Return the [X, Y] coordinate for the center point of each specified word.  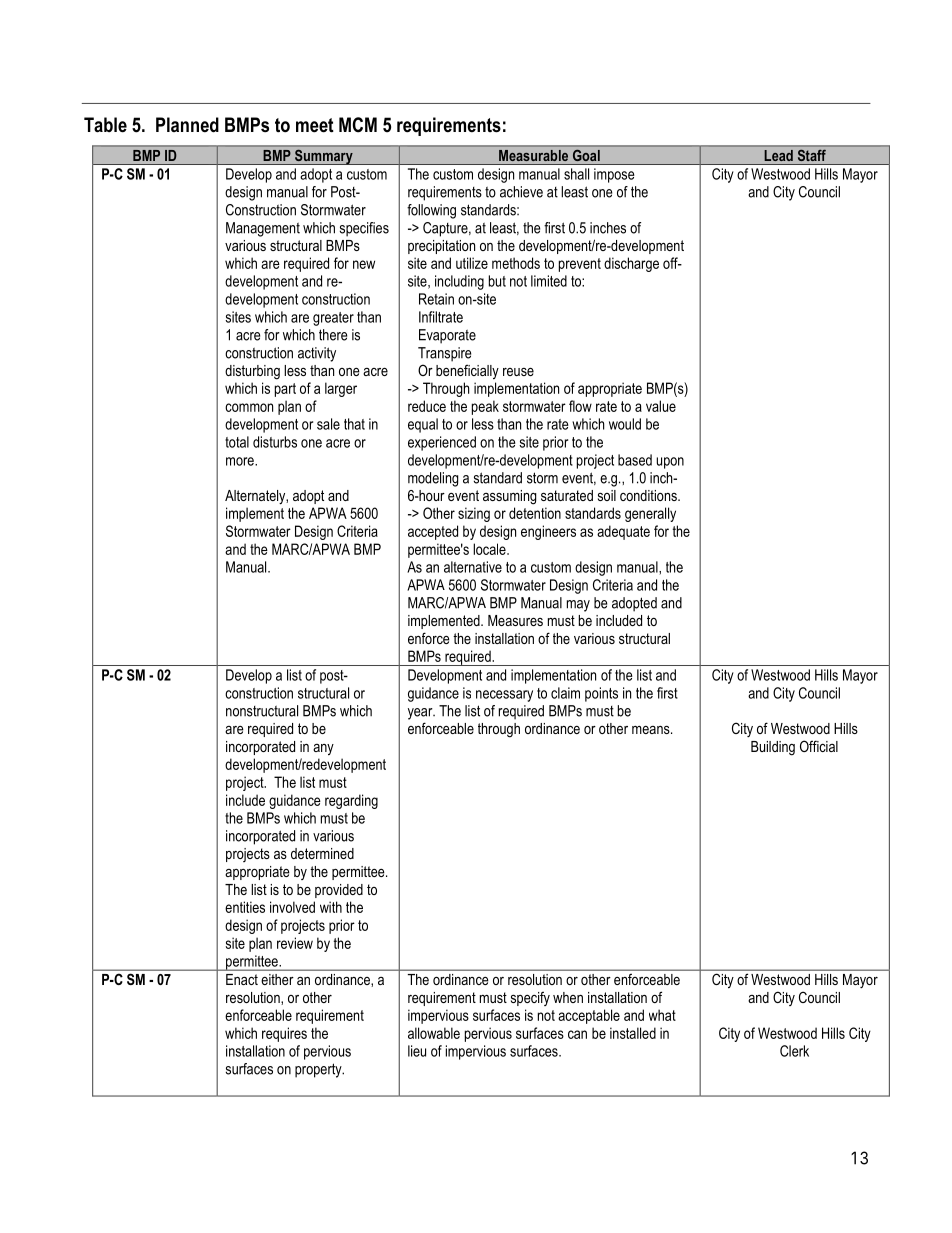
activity [317, 354]
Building [773, 748]
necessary [504, 696]
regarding [351, 801]
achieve [521, 192]
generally [650, 514]
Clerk [794, 1051]
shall [576, 174]
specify [530, 998]
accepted [433, 532]
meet [315, 125]
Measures [515, 620]
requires [284, 1034]
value [661, 406]
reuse [518, 372]
